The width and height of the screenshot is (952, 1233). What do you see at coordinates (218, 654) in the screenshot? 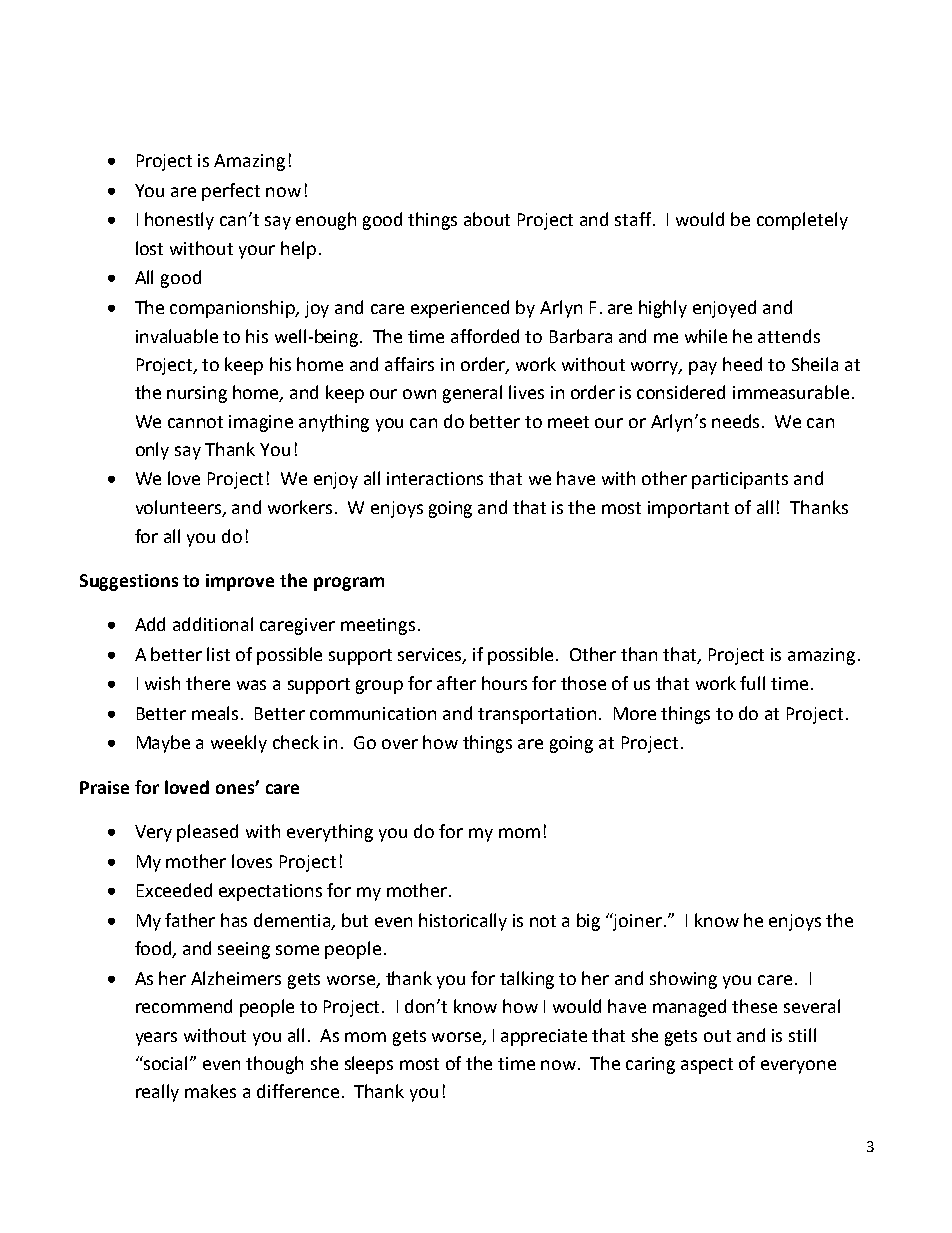
I see `list` at bounding box center [218, 654].
